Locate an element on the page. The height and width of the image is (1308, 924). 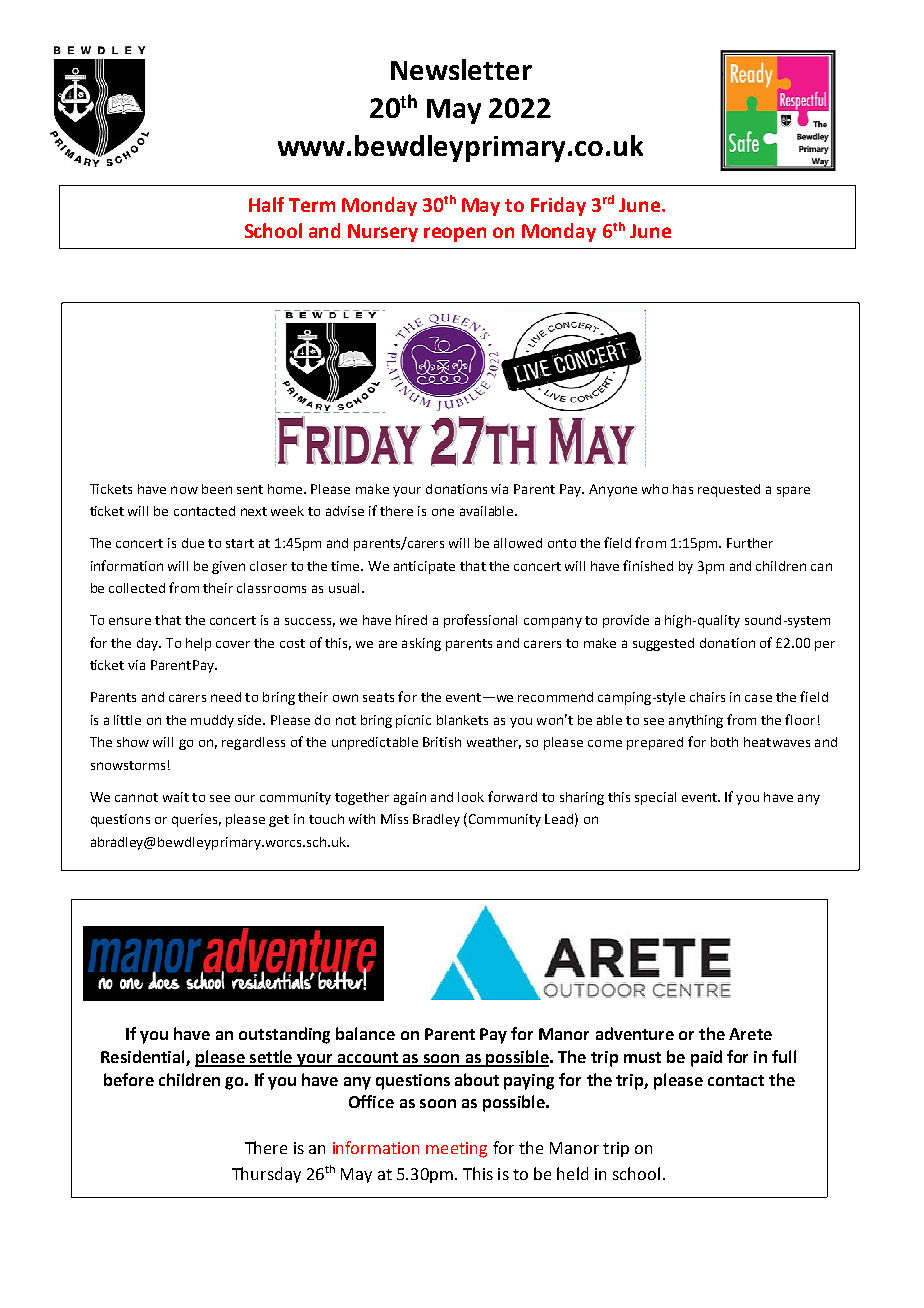
suggested is located at coordinates (663, 644).
